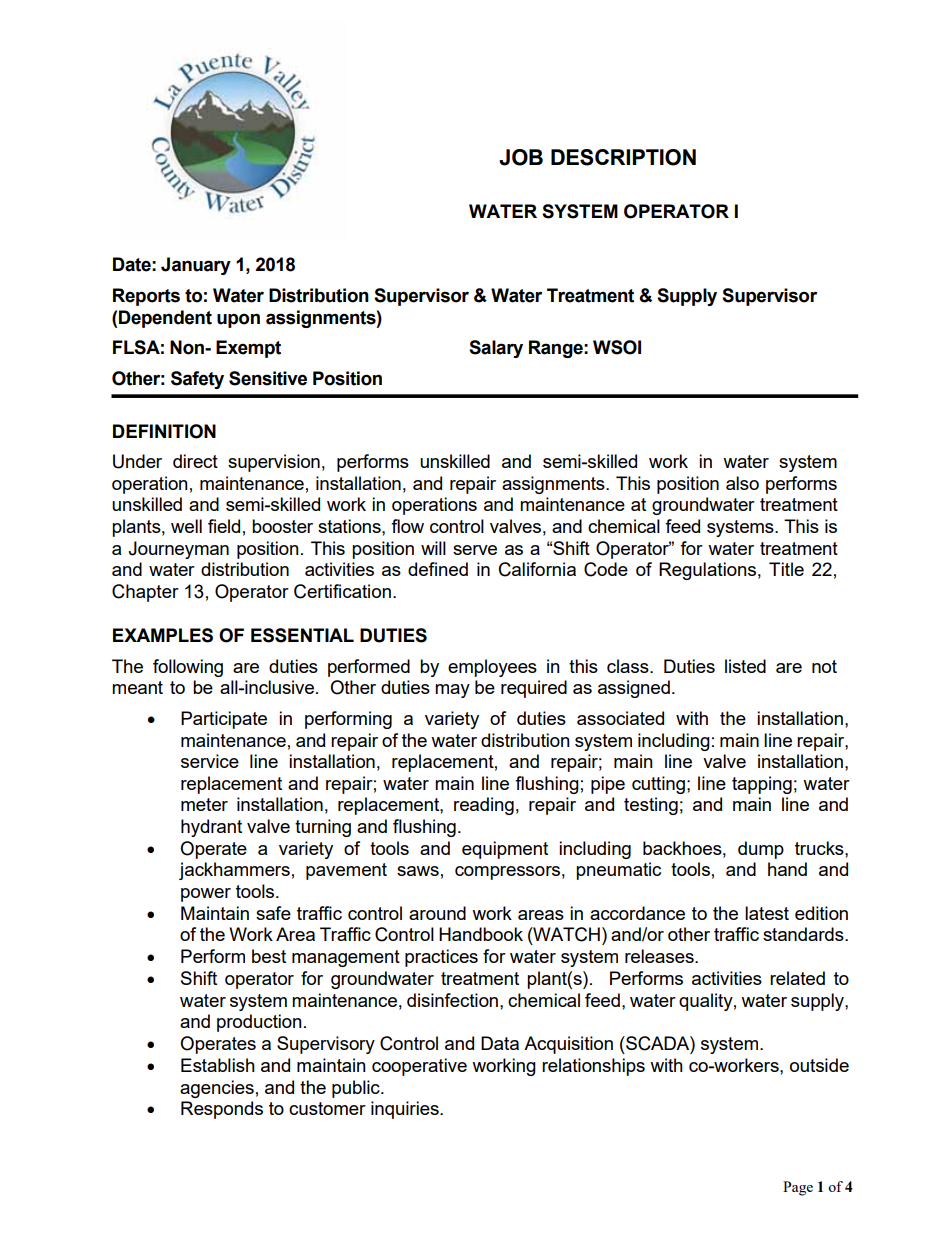 This screenshot has height=1233, width=952. Describe the element at coordinates (196, 266) in the screenshot. I see `January` at that location.
